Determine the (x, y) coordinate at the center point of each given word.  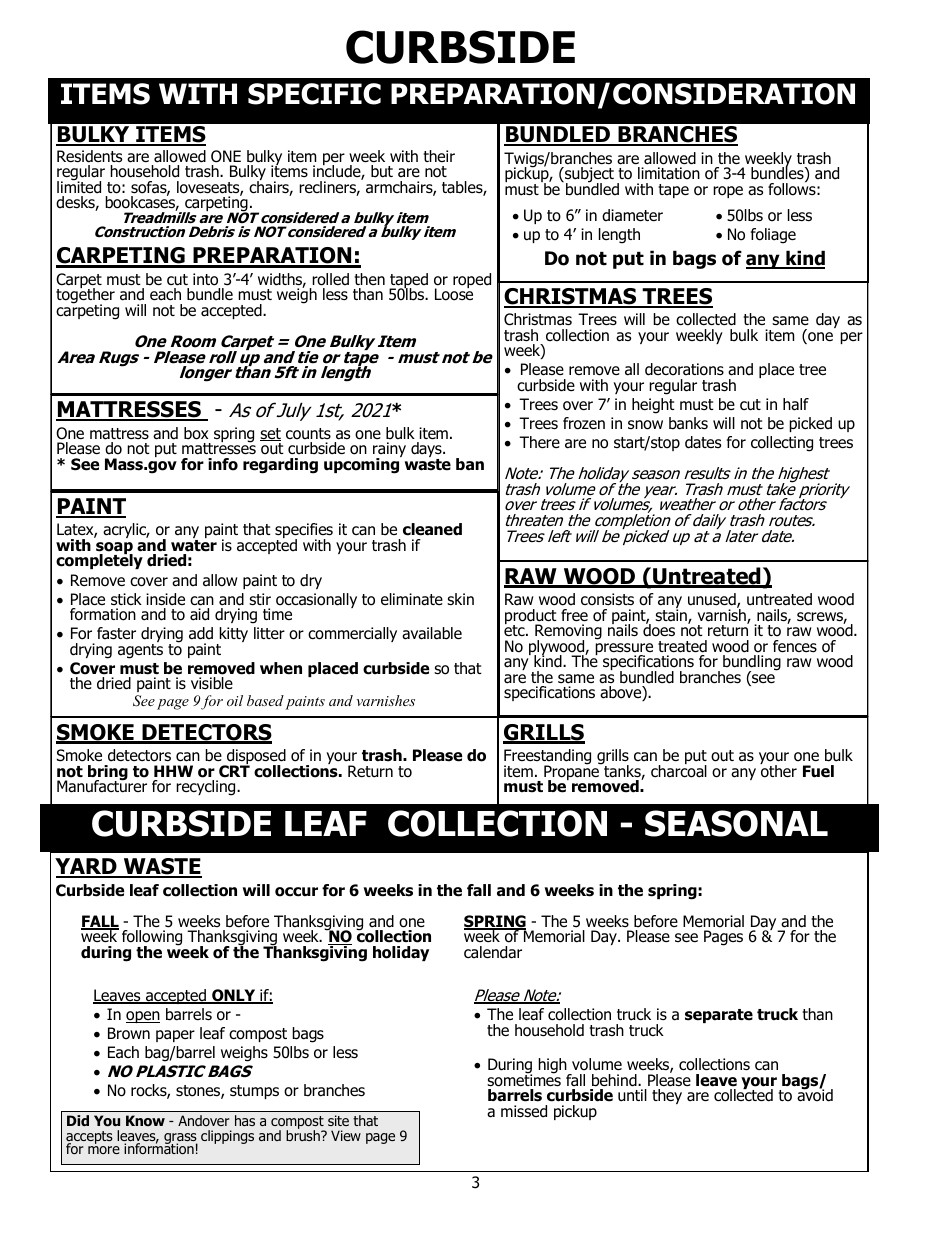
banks (688, 423)
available (432, 633)
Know (145, 1120)
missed (524, 1111)
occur (296, 892)
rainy (389, 451)
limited (79, 186)
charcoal (679, 770)
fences (795, 646)
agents (140, 651)
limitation (669, 173)
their (439, 156)
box (196, 433)
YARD (87, 867)
